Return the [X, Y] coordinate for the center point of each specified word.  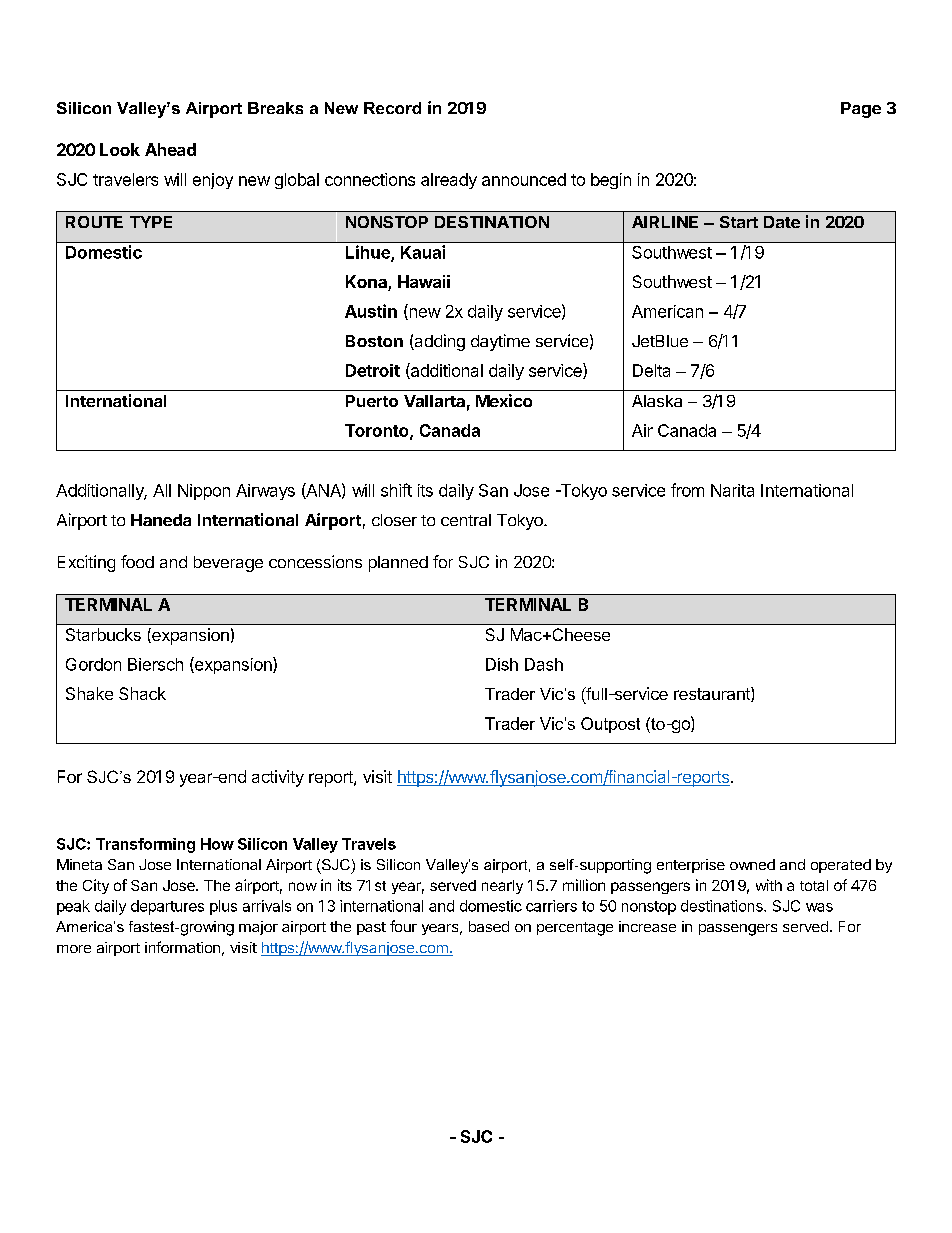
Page [861, 110]
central [466, 520]
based [489, 926]
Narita [732, 490]
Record [392, 108]
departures [167, 907]
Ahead [170, 149]
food [137, 561]
